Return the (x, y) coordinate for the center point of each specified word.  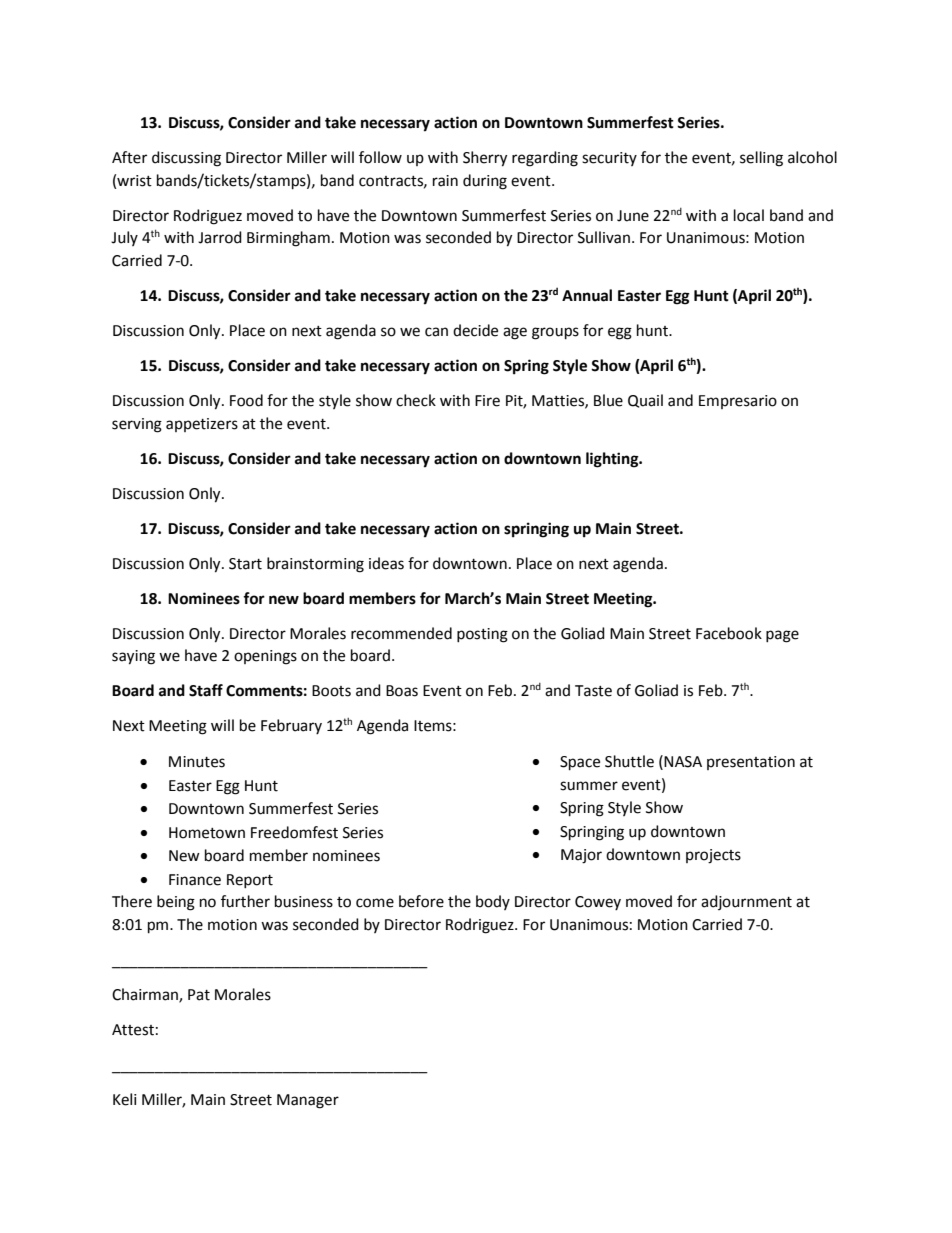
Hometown (207, 833)
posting (482, 635)
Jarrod (220, 237)
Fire (487, 401)
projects (713, 856)
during (485, 182)
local (749, 215)
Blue (608, 400)
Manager (308, 1101)
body (493, 902)
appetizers (202, 425)
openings (265, 657)
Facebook (729, 633)
